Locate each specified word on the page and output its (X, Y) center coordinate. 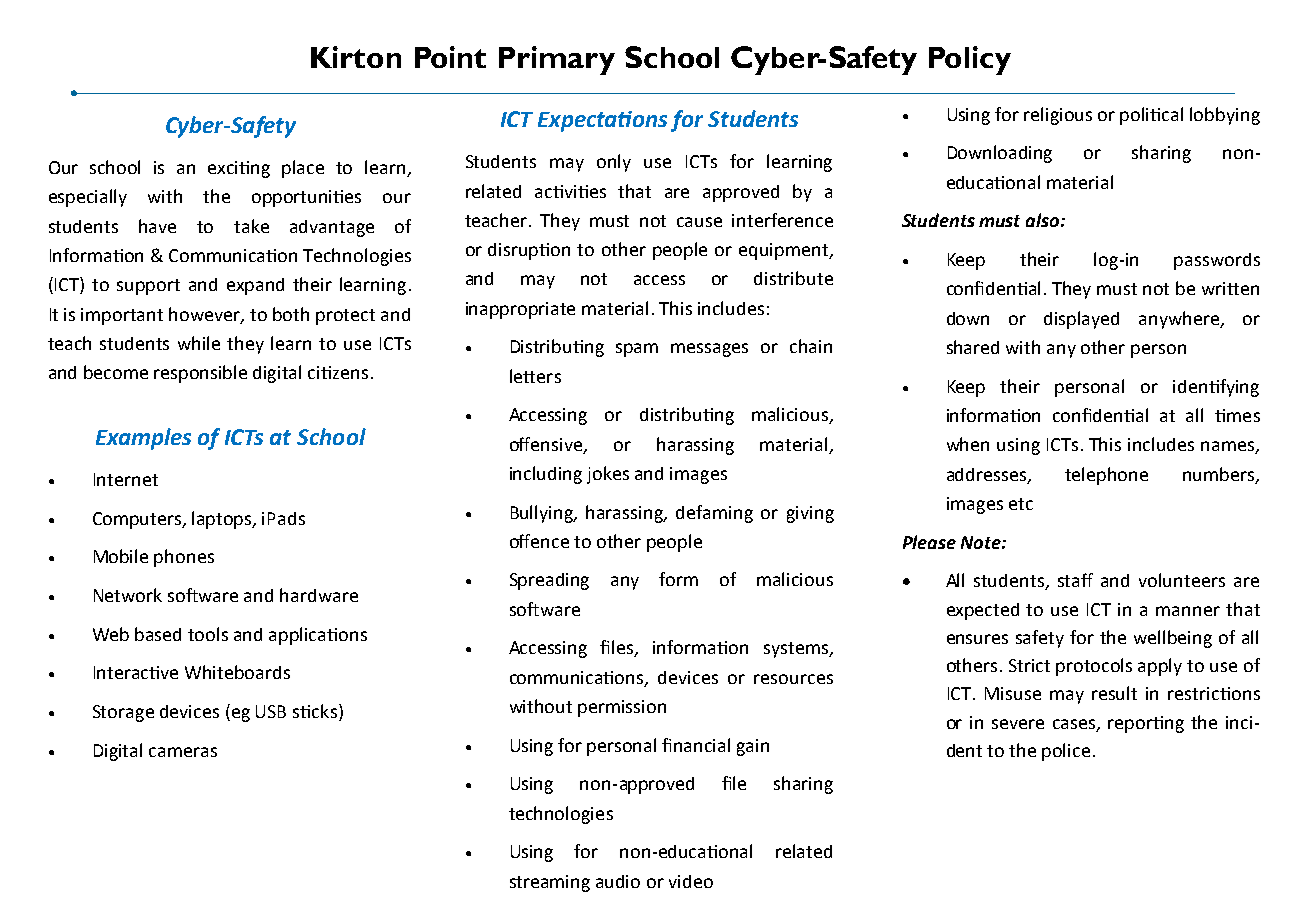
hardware (319, 595)
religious (1058, 116)
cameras (183, 752)
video (691, 881)
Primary (557, 60)
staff (1075, 580)
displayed (1081, 320)
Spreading (549, 581)
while (199, 343)
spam (637, 350)
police (1066, 752)
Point (450, 57)
